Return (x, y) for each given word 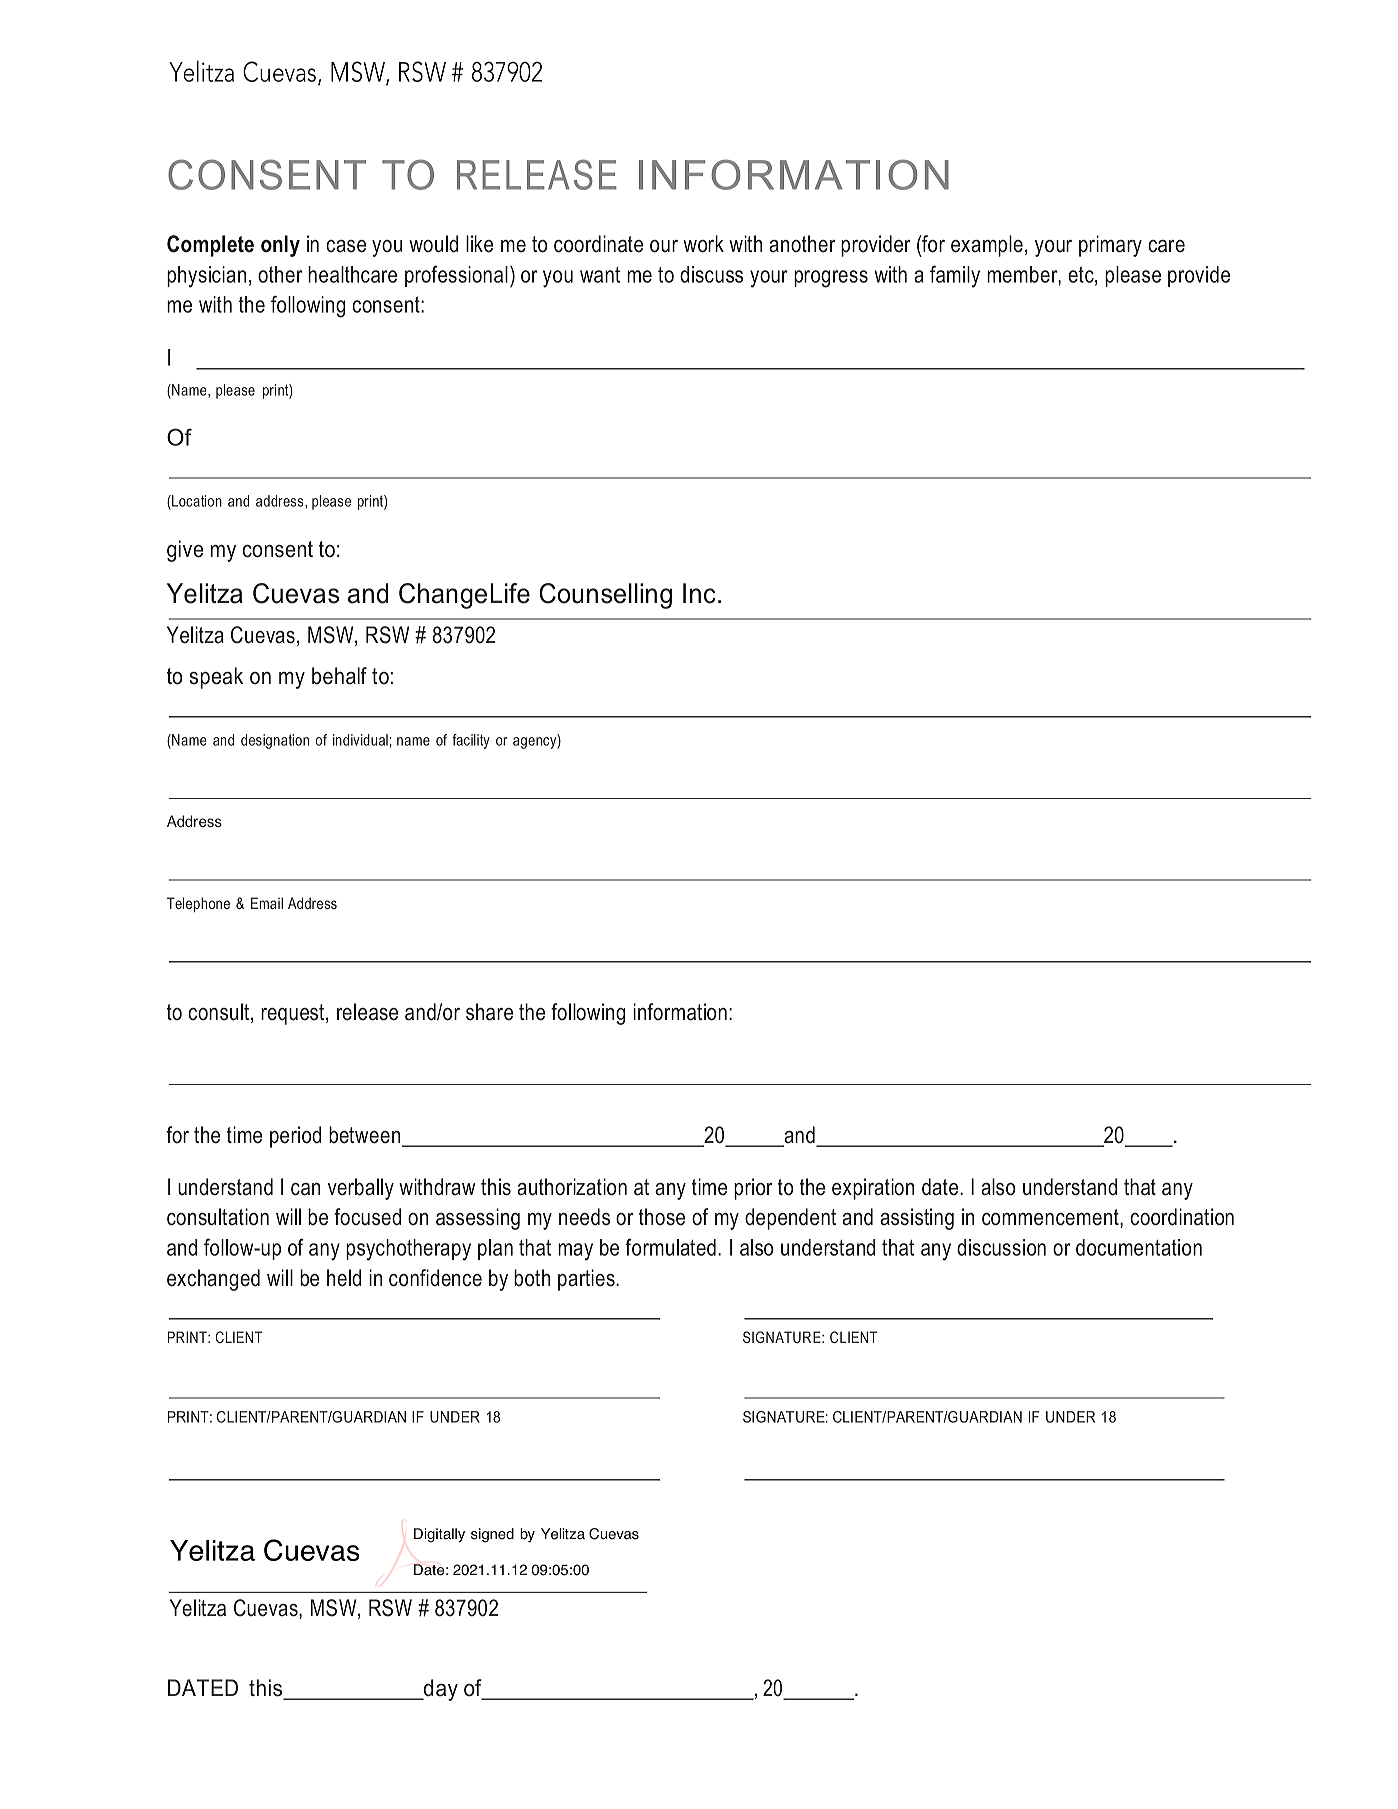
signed (492, 1535)
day (440, 1690)
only (280, 246)
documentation (1139, 1247)
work (703, 244)
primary (1110, 246)
